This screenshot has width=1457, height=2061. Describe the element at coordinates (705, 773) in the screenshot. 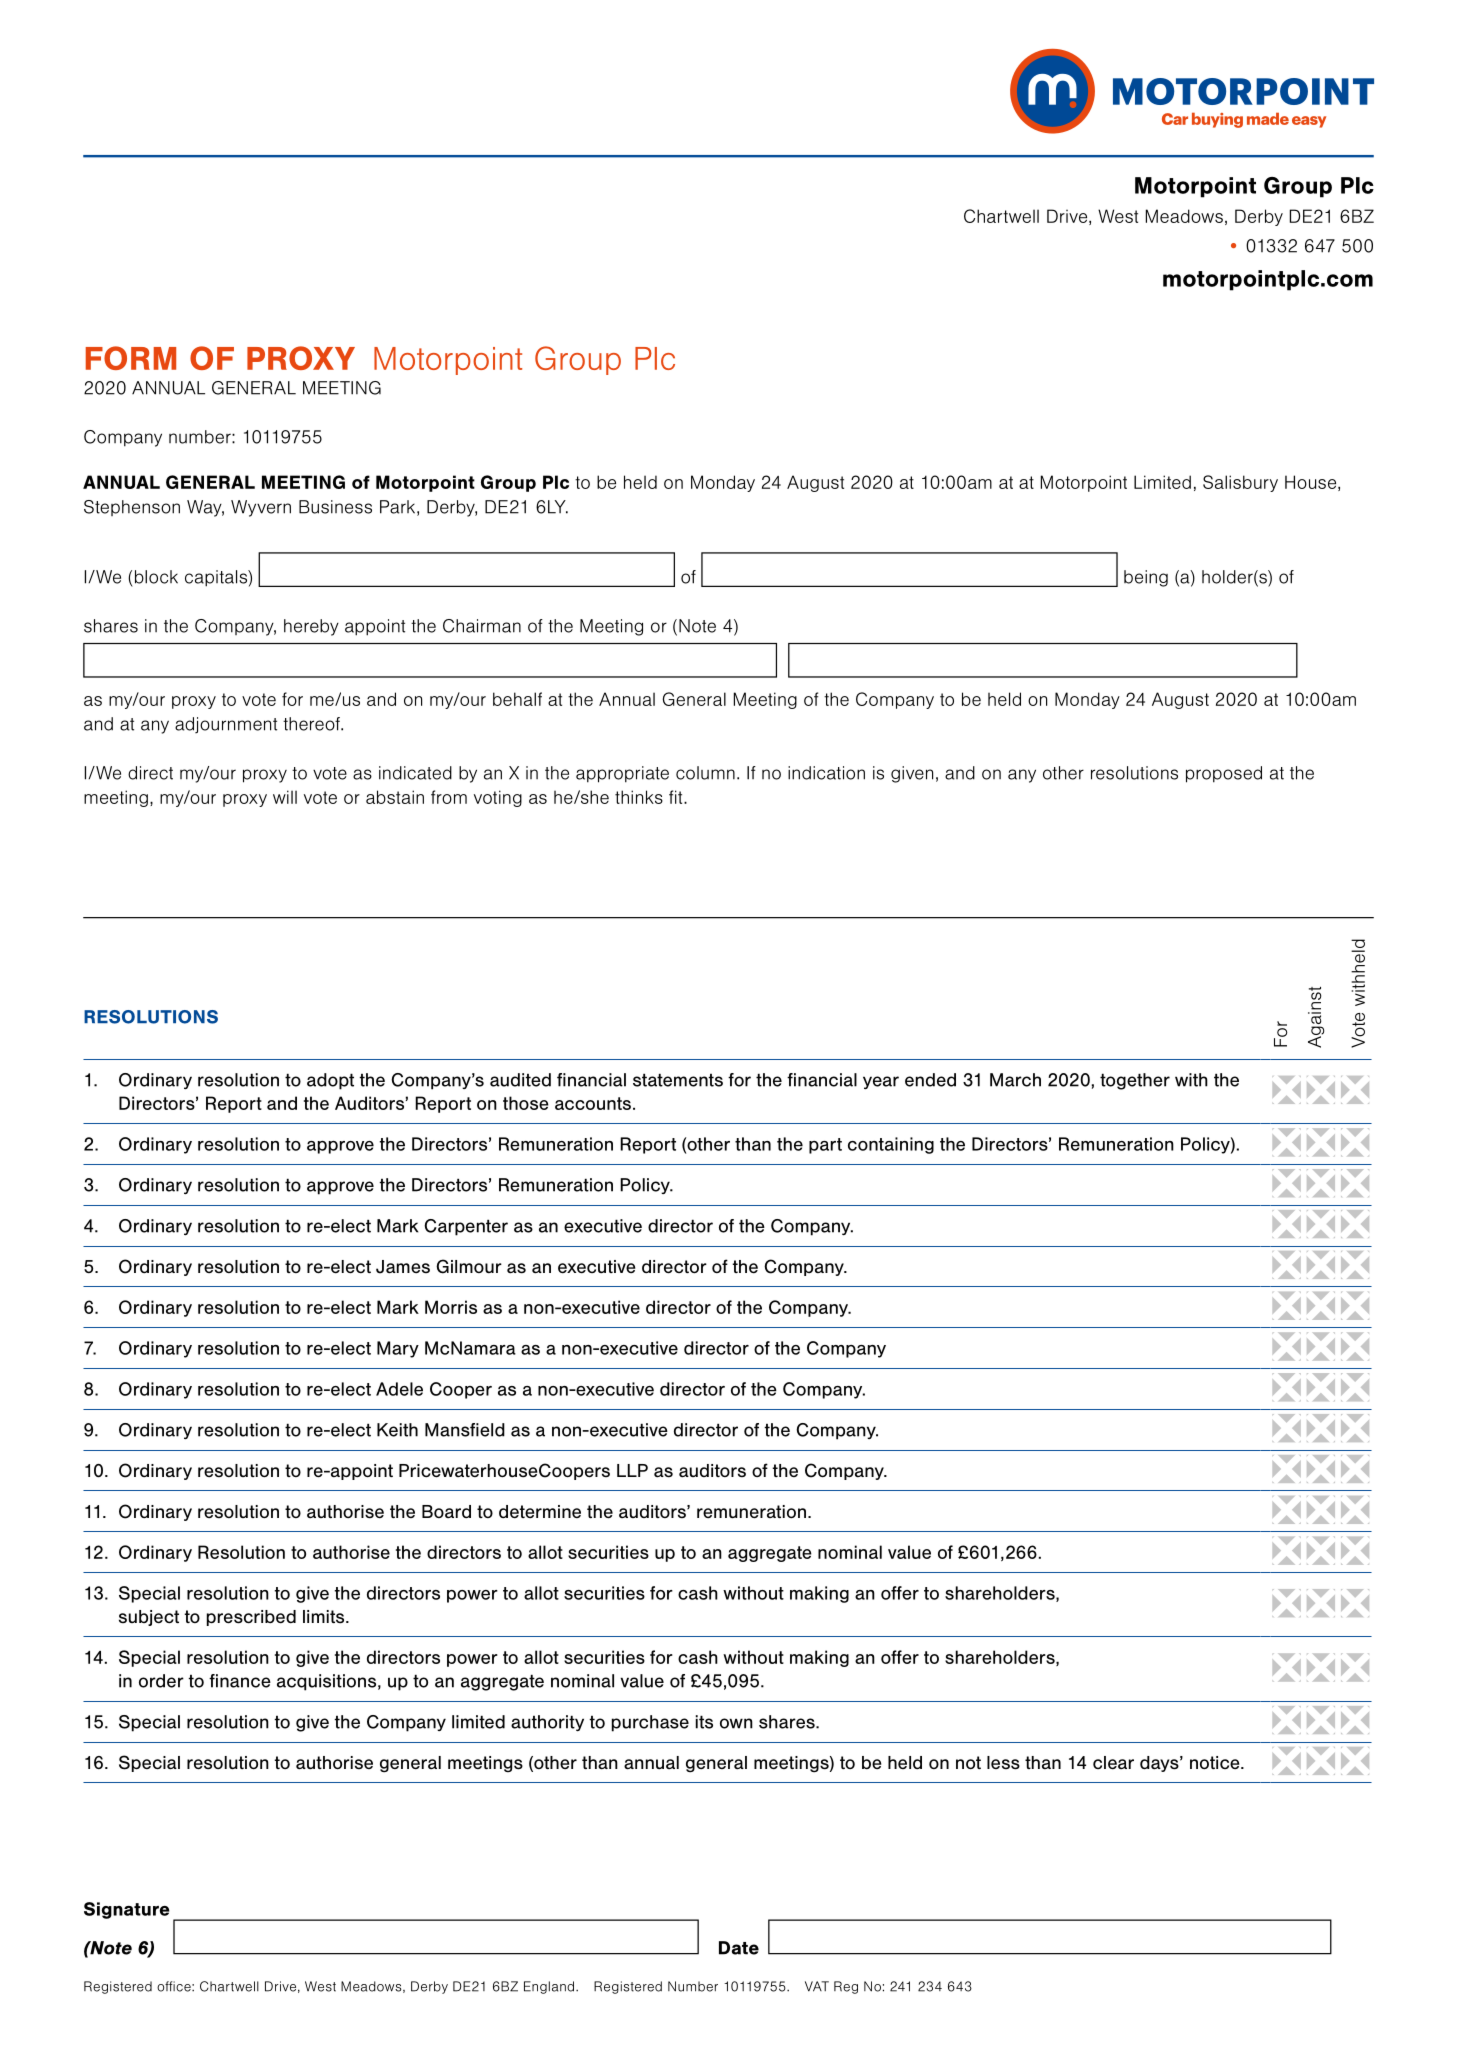

I see `column` at that location.
